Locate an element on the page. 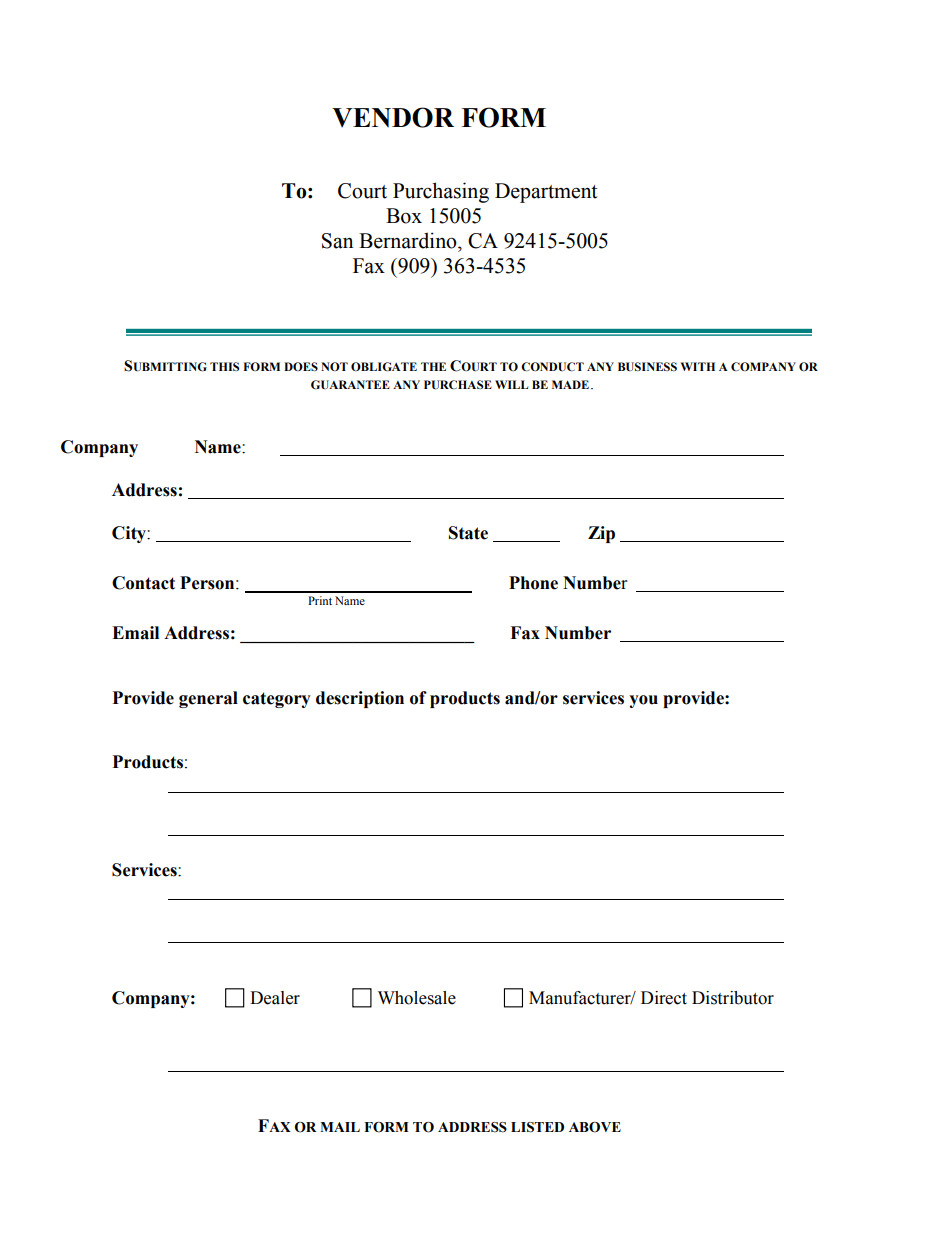 This image has width=952, height=1233. Dealer is located at coordinates (275, 998).
